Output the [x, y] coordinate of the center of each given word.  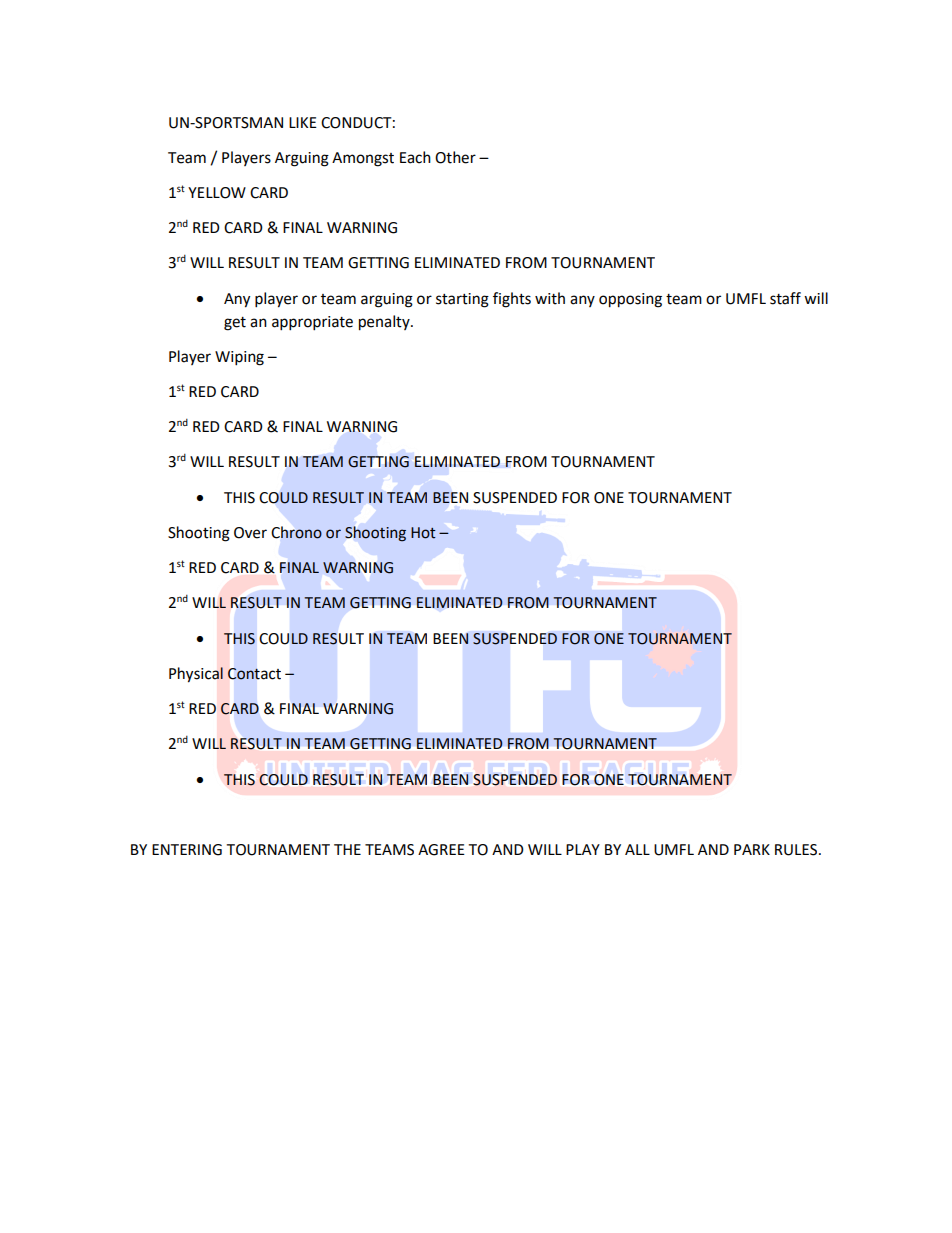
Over [250, 533]
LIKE [303, 122]
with [550, 298]
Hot [423, 533]
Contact [254, 674]
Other [455, 157]
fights [512, 300]
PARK [752, 849]
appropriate [312, 323]
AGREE [441, 850]
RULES [796, 850]
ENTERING [187, 850]
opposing [630, 300]
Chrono [297, 532]
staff [785, 298]
